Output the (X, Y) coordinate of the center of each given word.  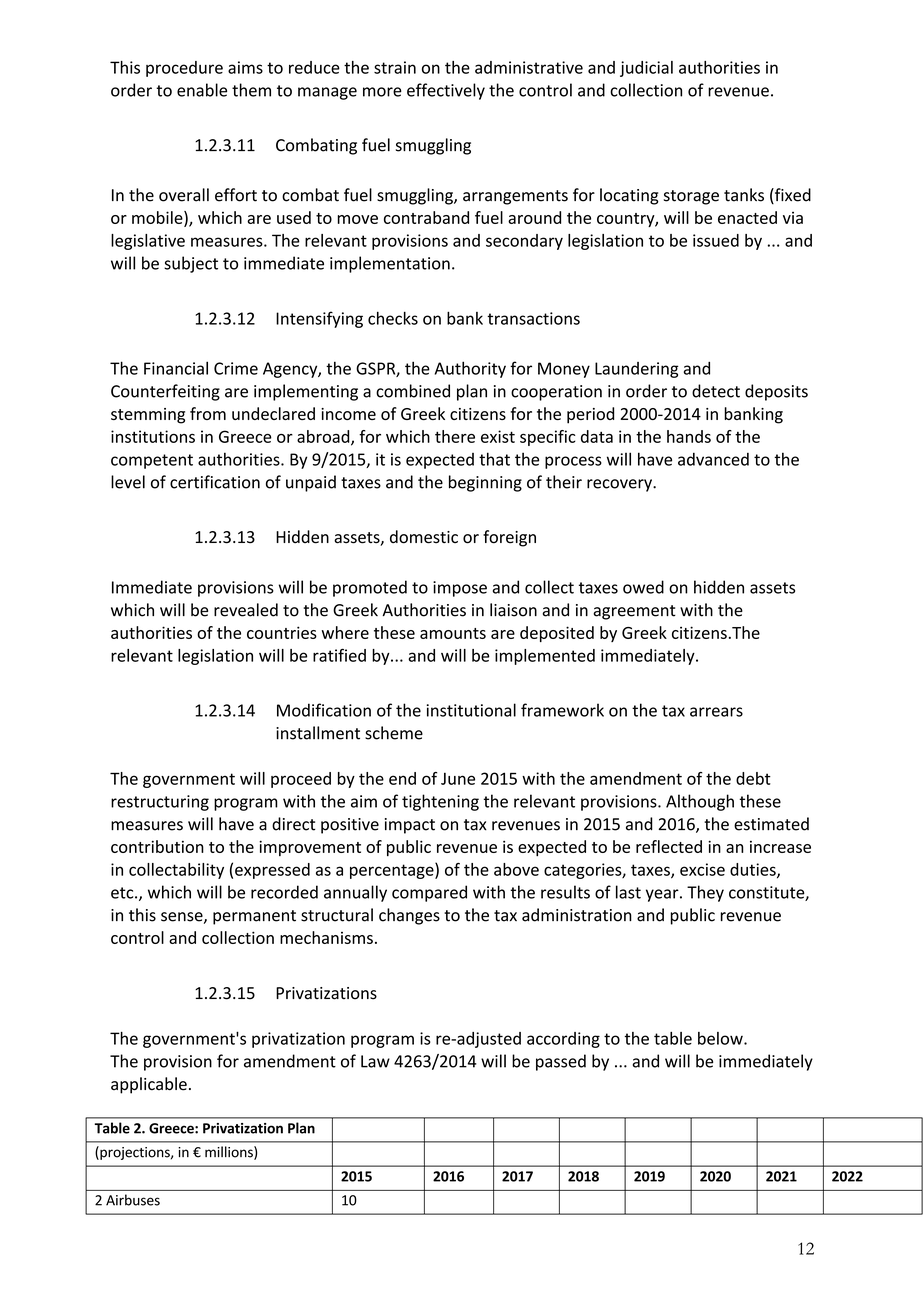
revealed (246, 610)
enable (202, 90)
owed (643, 587)
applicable (149, 1085)
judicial (646, 69)
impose (460, 589)
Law (375, 1061)
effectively (446, 91)
